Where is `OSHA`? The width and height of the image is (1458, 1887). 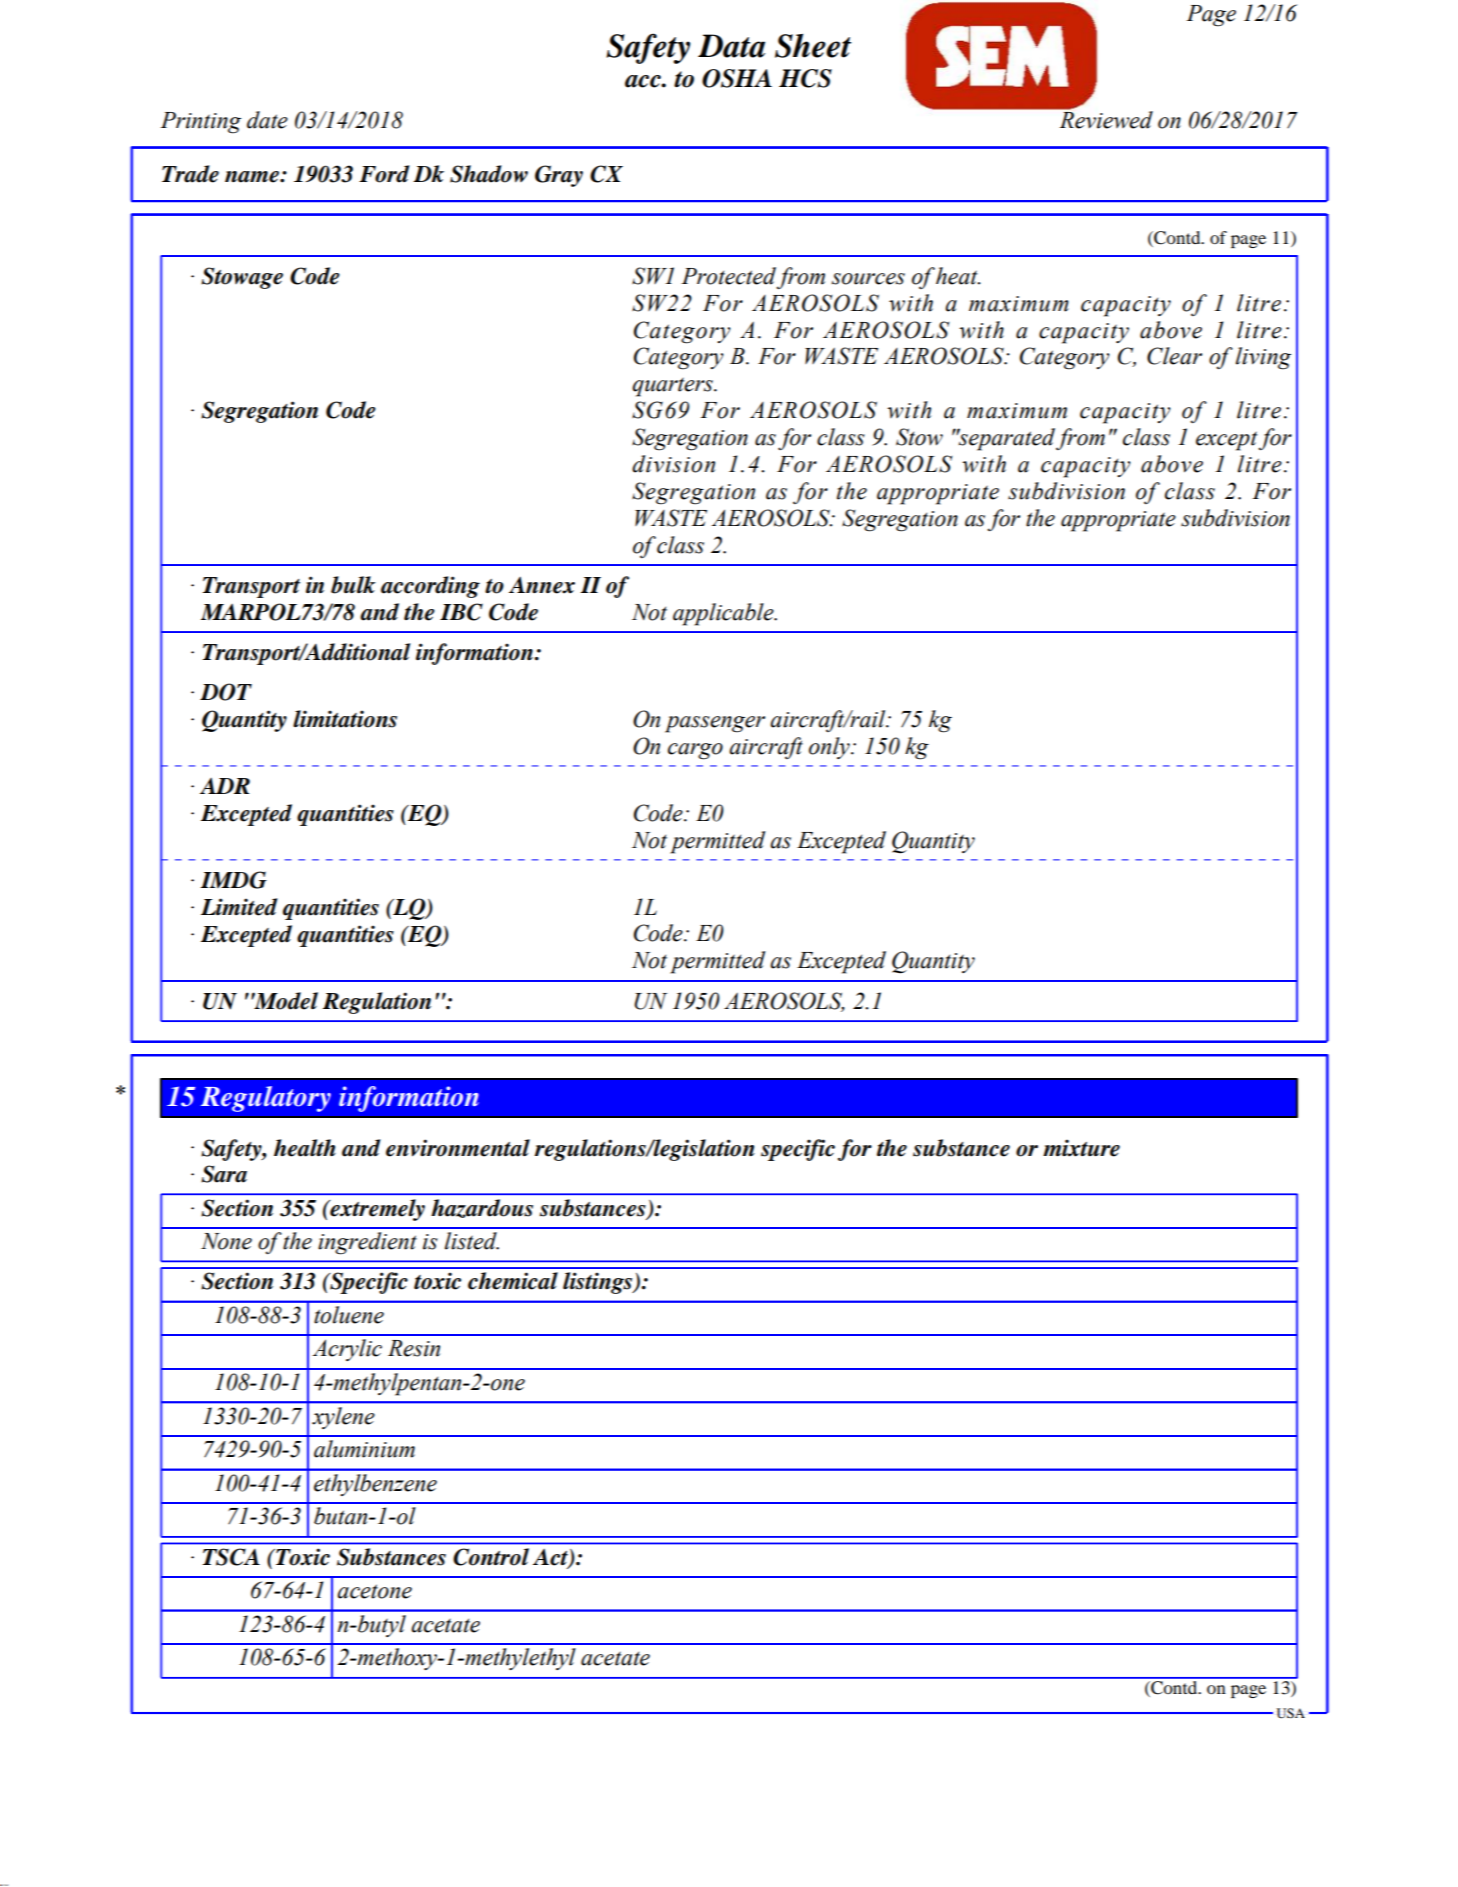 OSHA is located at coordinates (737, 78).
